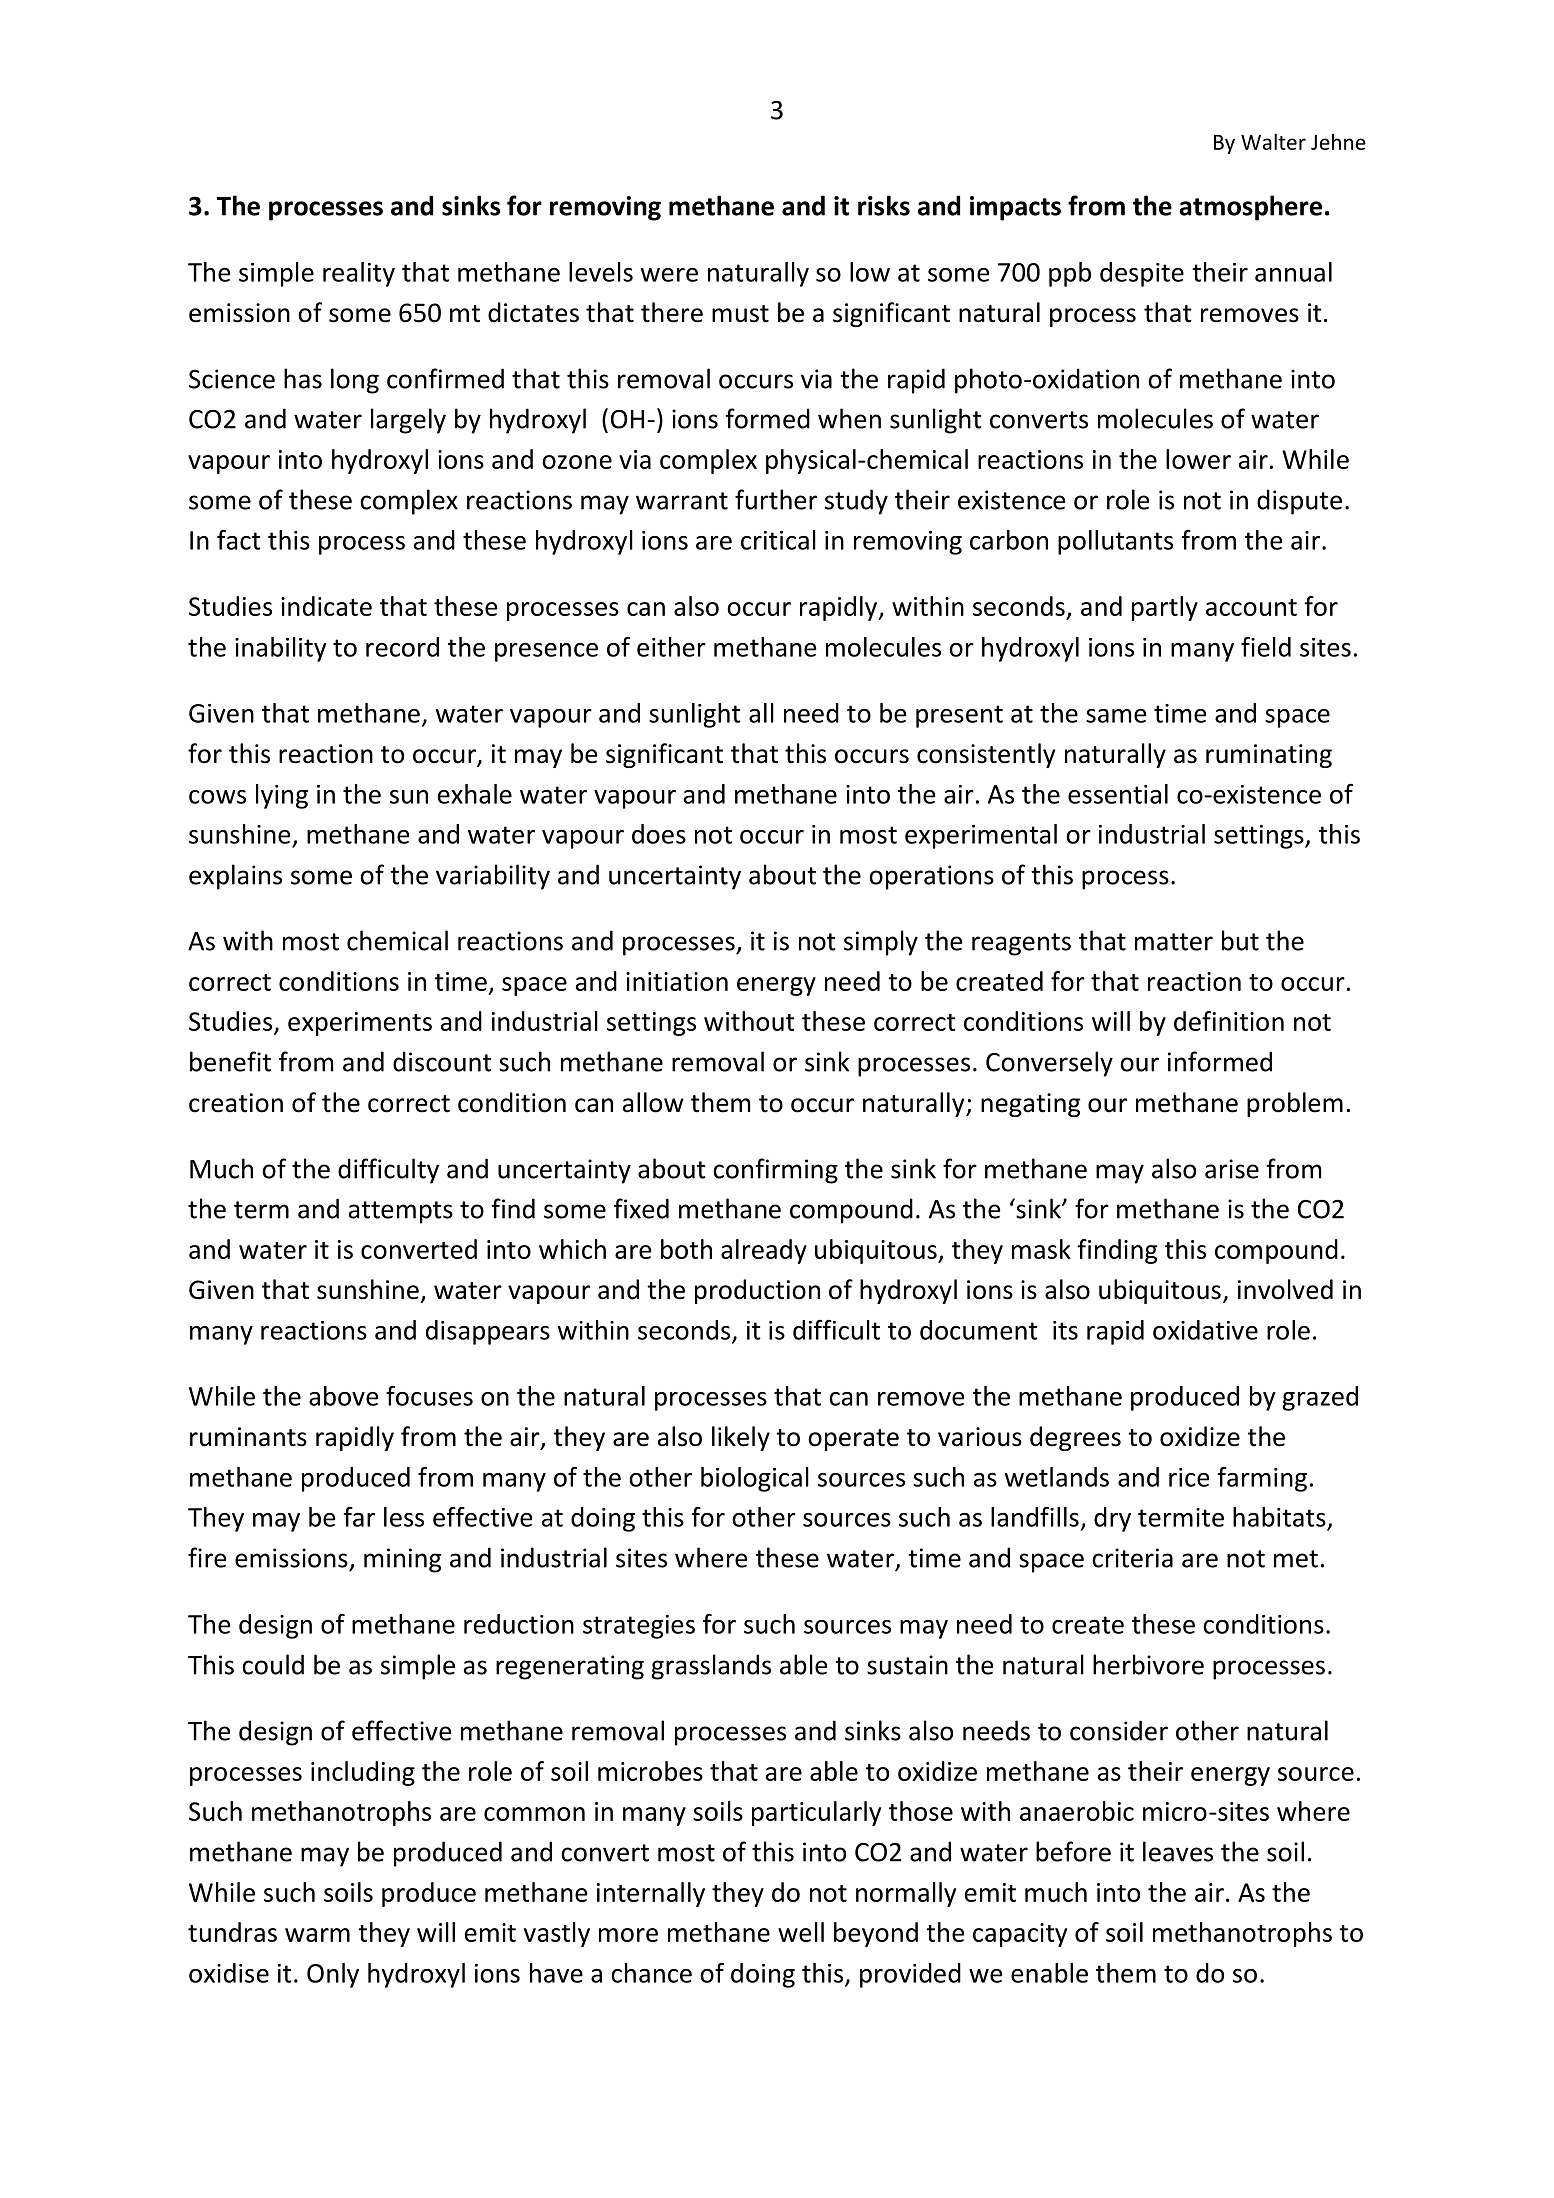 The width and height of the screenshot is (1554, 2198). Describe the element at coordinates (317, 1935) in the screenshot. I see `warm` at that location.
